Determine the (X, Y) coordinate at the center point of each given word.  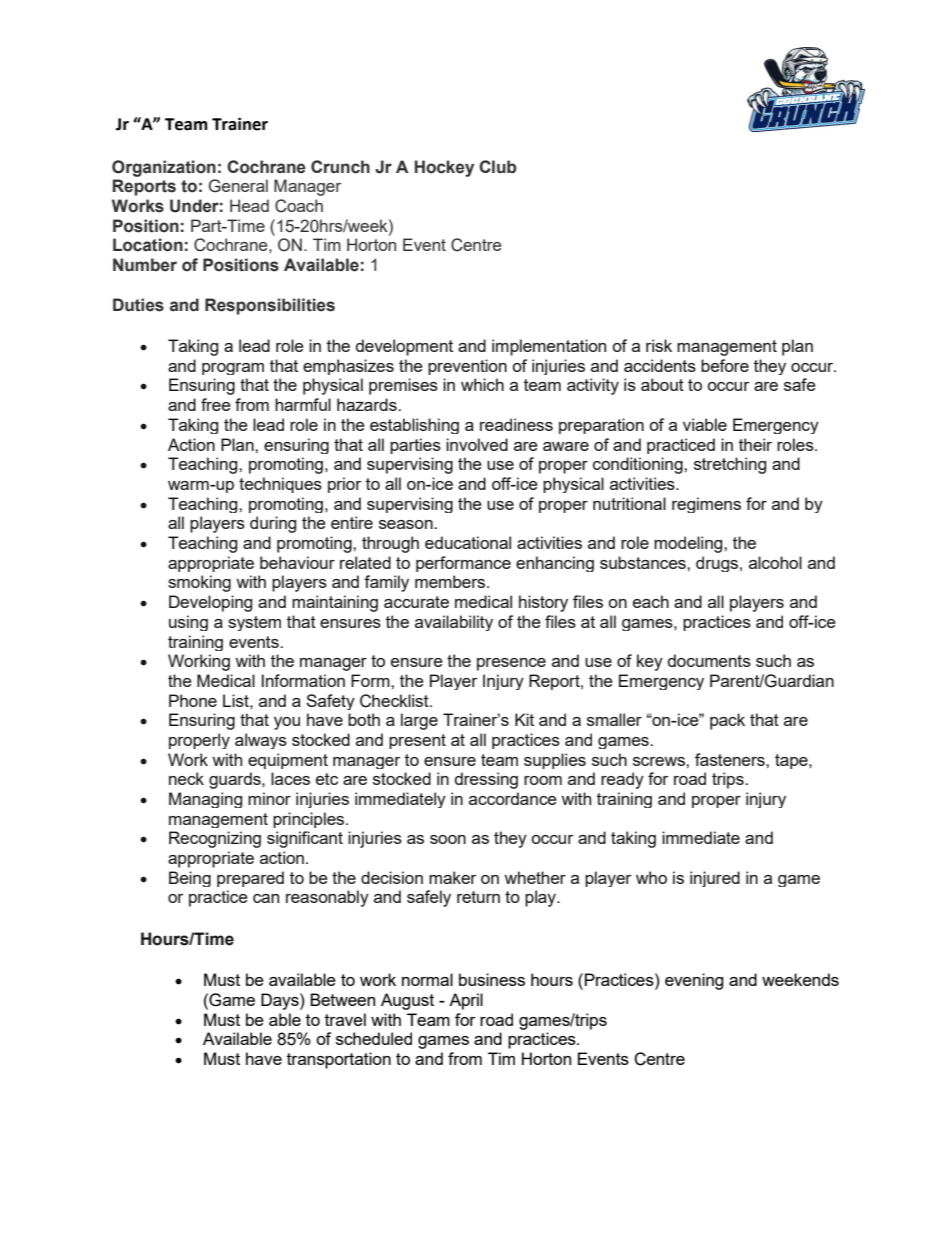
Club (498, 167)
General (238, 186)
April (466, 1001)
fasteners (731, 759)
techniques (280, 485)
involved (477, 444)
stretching (730, 465)
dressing (486, 780)
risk (659, 345)
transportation (339, 1060)
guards (236, 780)
